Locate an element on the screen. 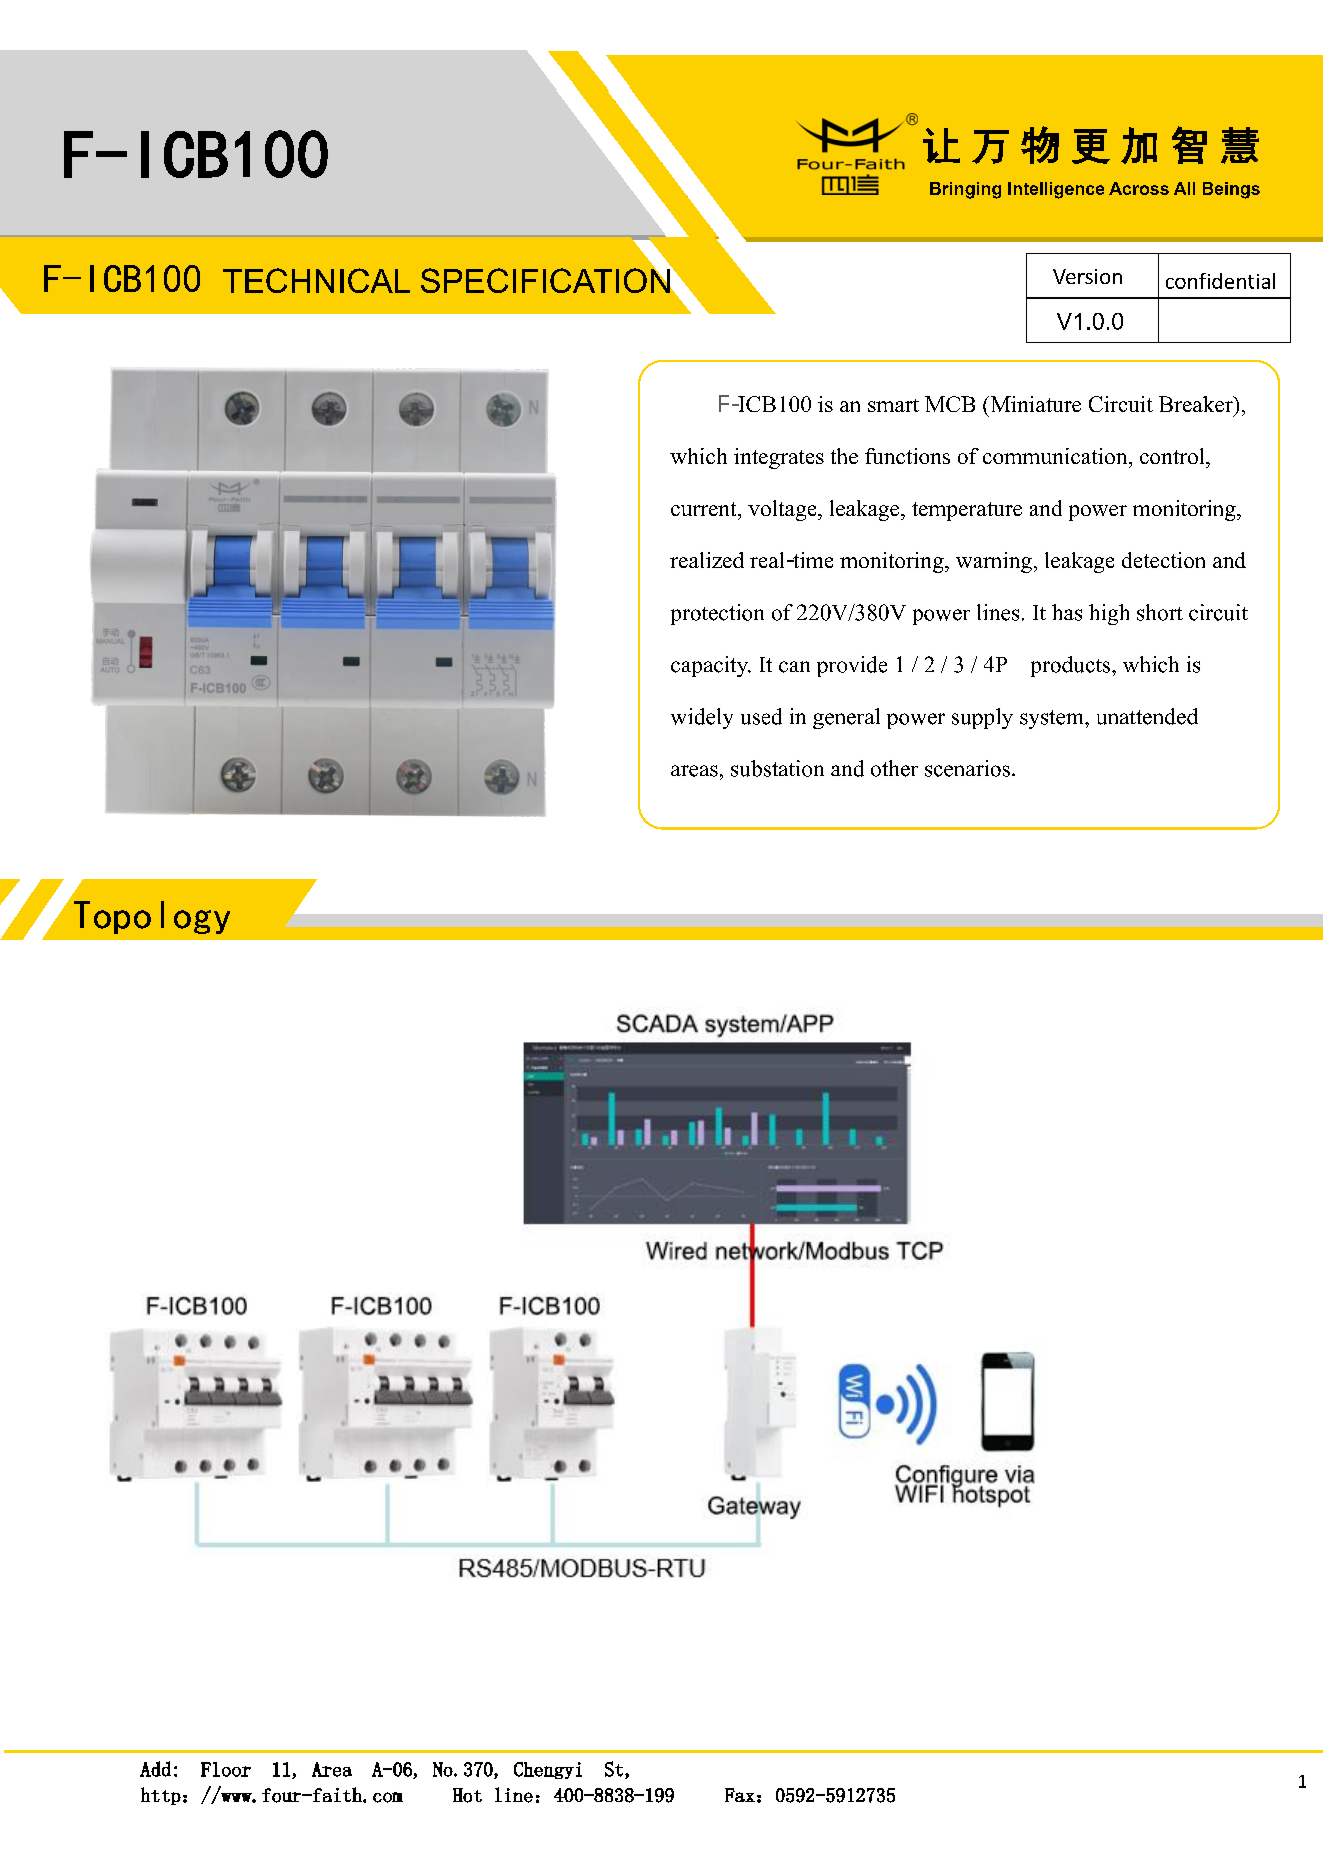 The height and width of the screenshot is (1871, 1323). widely is located at coordinates (702, 718).
